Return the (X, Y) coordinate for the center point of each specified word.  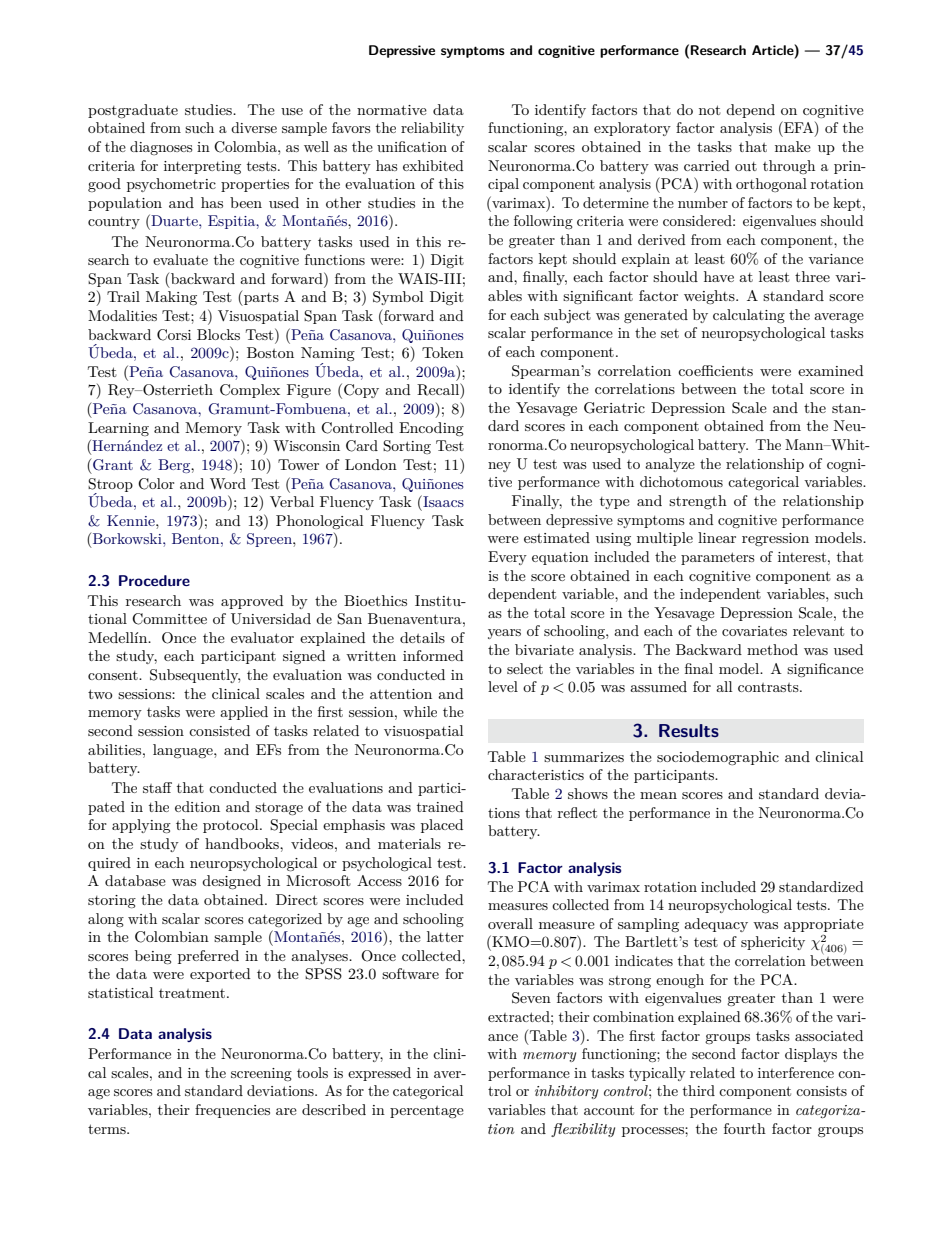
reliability (432, 129)
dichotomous (681, 481)
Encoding (431, 429)
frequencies (232, 1111)
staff (157, 787)
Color (156, 484)
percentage (427, 1112)
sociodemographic (718, 758)
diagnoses (161, 148)
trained (440, 806)
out (746, 166)
